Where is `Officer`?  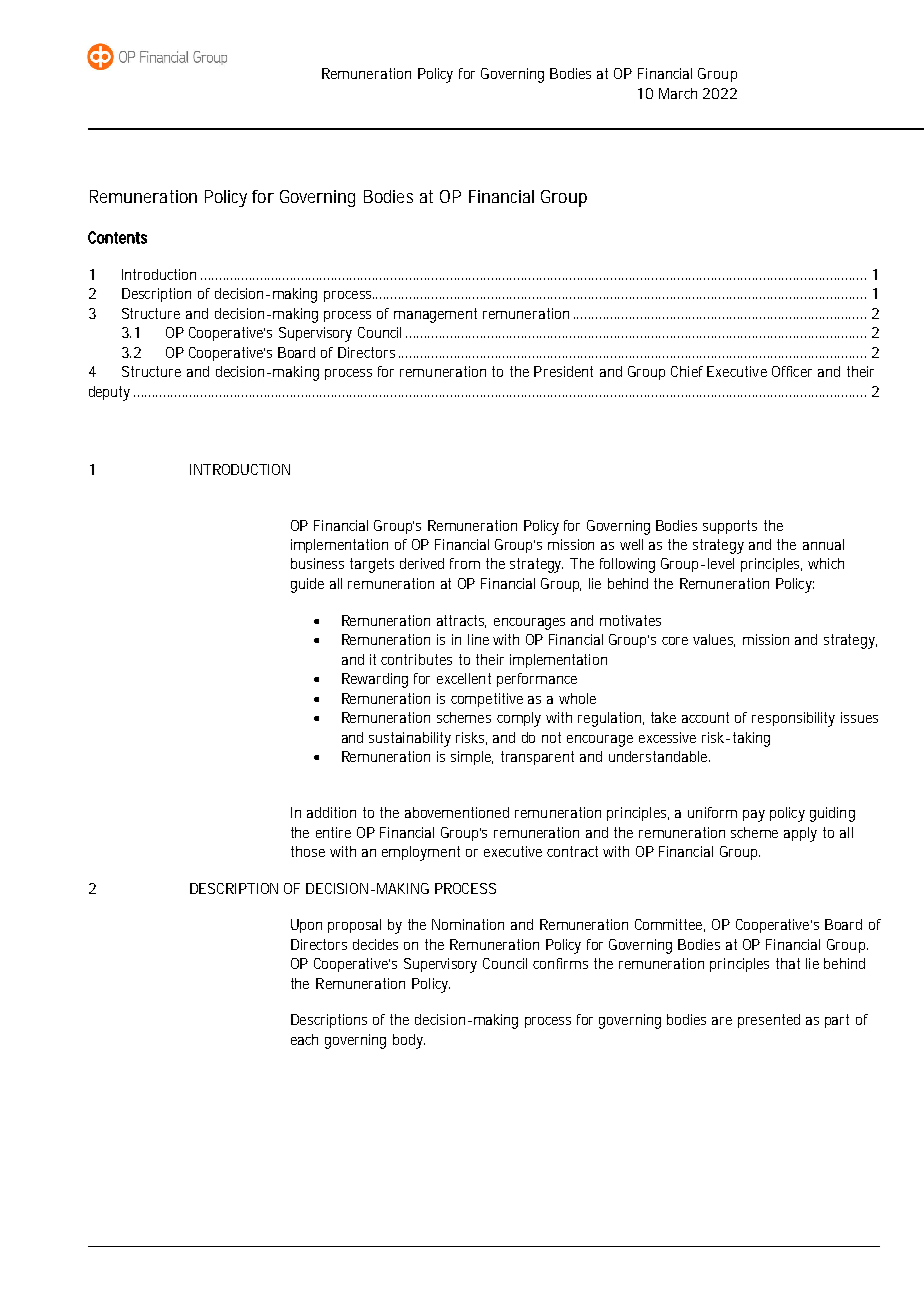 Officer is located at coordinates (792, 371).
